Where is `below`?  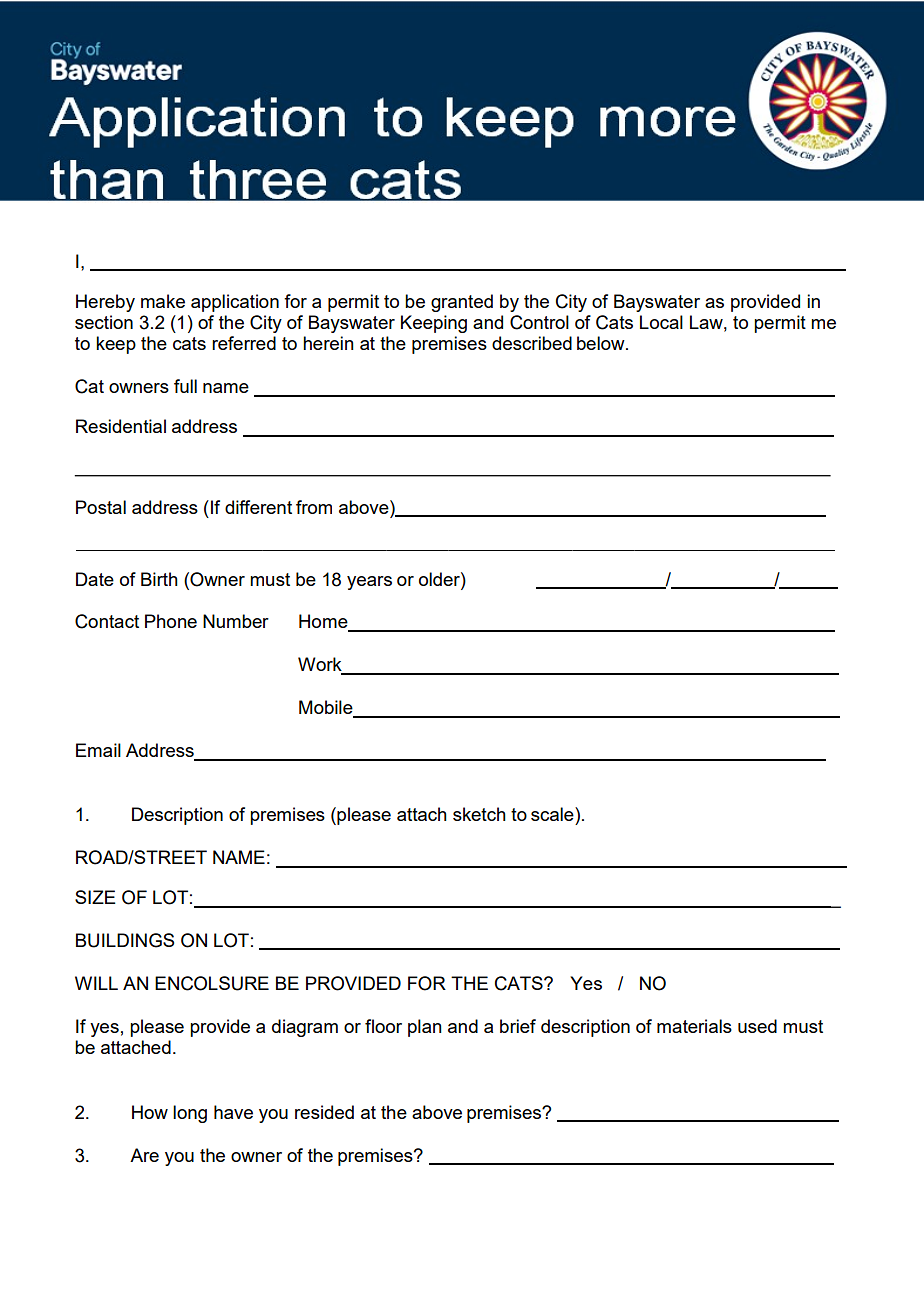 below is located at coordinates (602, 343).
